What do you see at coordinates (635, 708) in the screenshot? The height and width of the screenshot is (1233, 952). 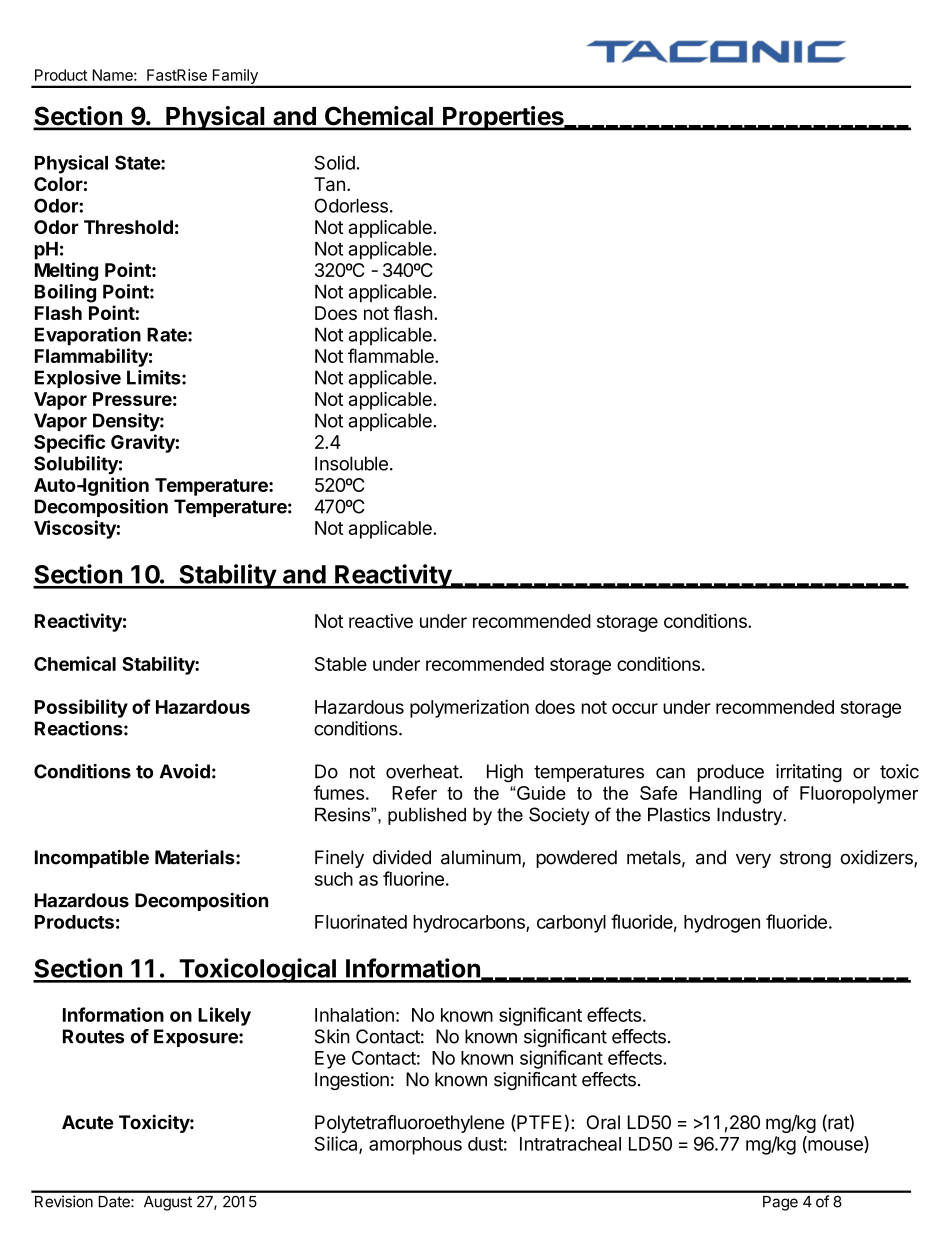 I see `occur` at bounding box center [635, 708].
